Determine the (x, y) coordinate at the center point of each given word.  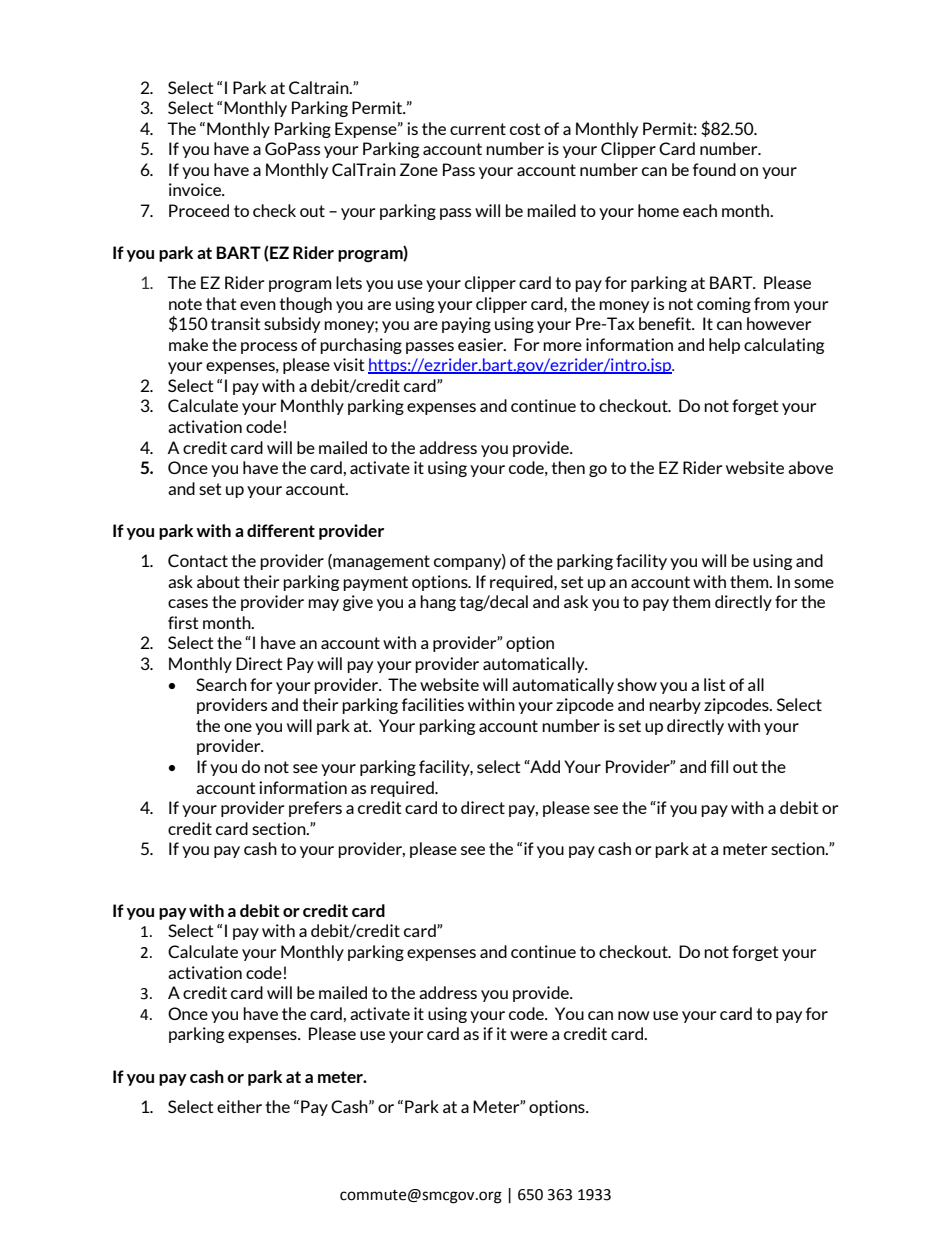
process (269, 348)
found (714, 169)
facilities (433, 704)
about (218, 581)
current (478, 129)
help (724, 346)
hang (438, 603)
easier (481, 344)
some (814, 583)
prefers (315, 809)
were (529, 1035)
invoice (196, 189)
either (239, 1106)
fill (719, 766)
